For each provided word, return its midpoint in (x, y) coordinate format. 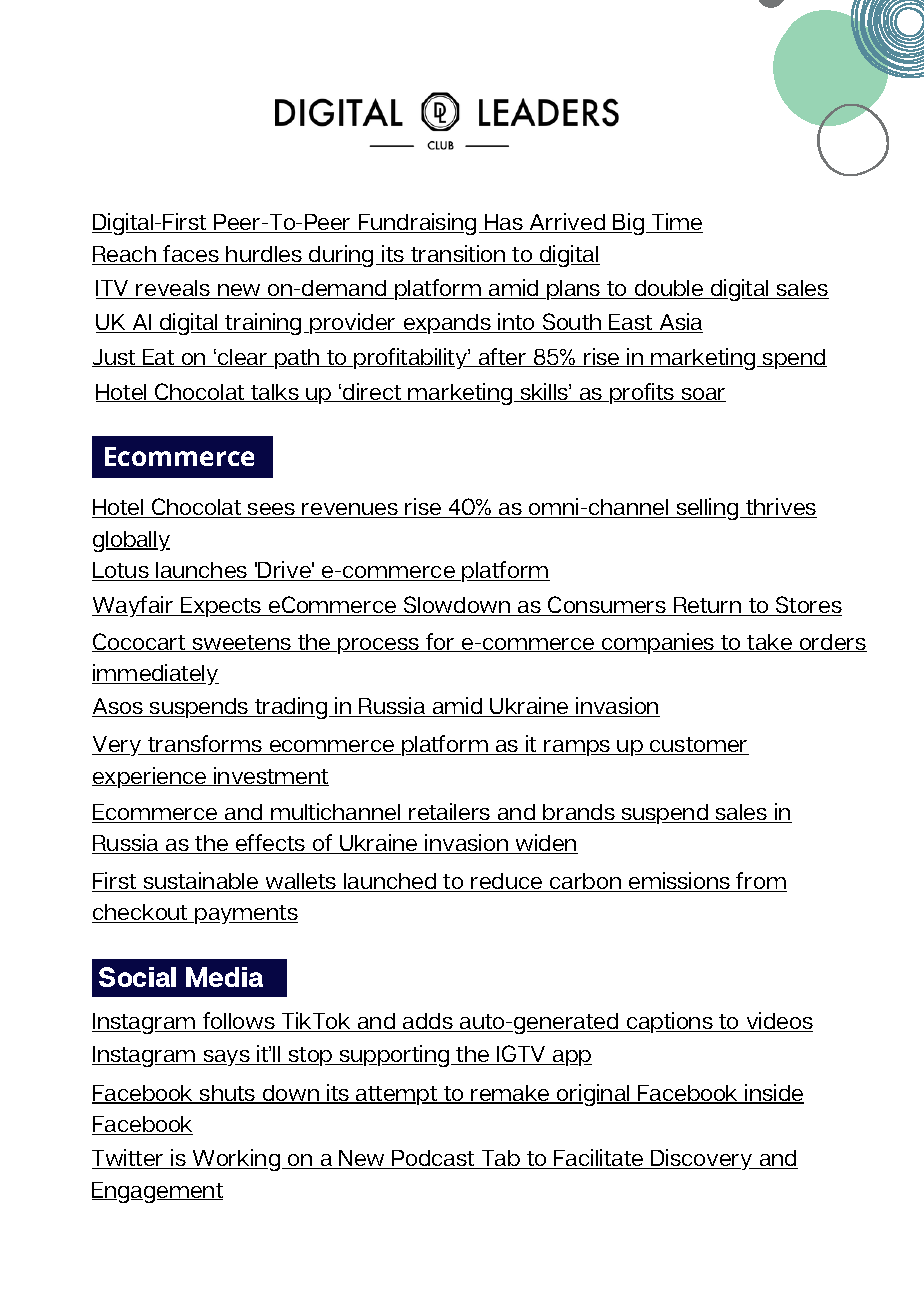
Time (676, 223)
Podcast (434, 1159)
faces (191, 255)
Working (237, 1160)
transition (458, 255)
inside (774, 1094)
